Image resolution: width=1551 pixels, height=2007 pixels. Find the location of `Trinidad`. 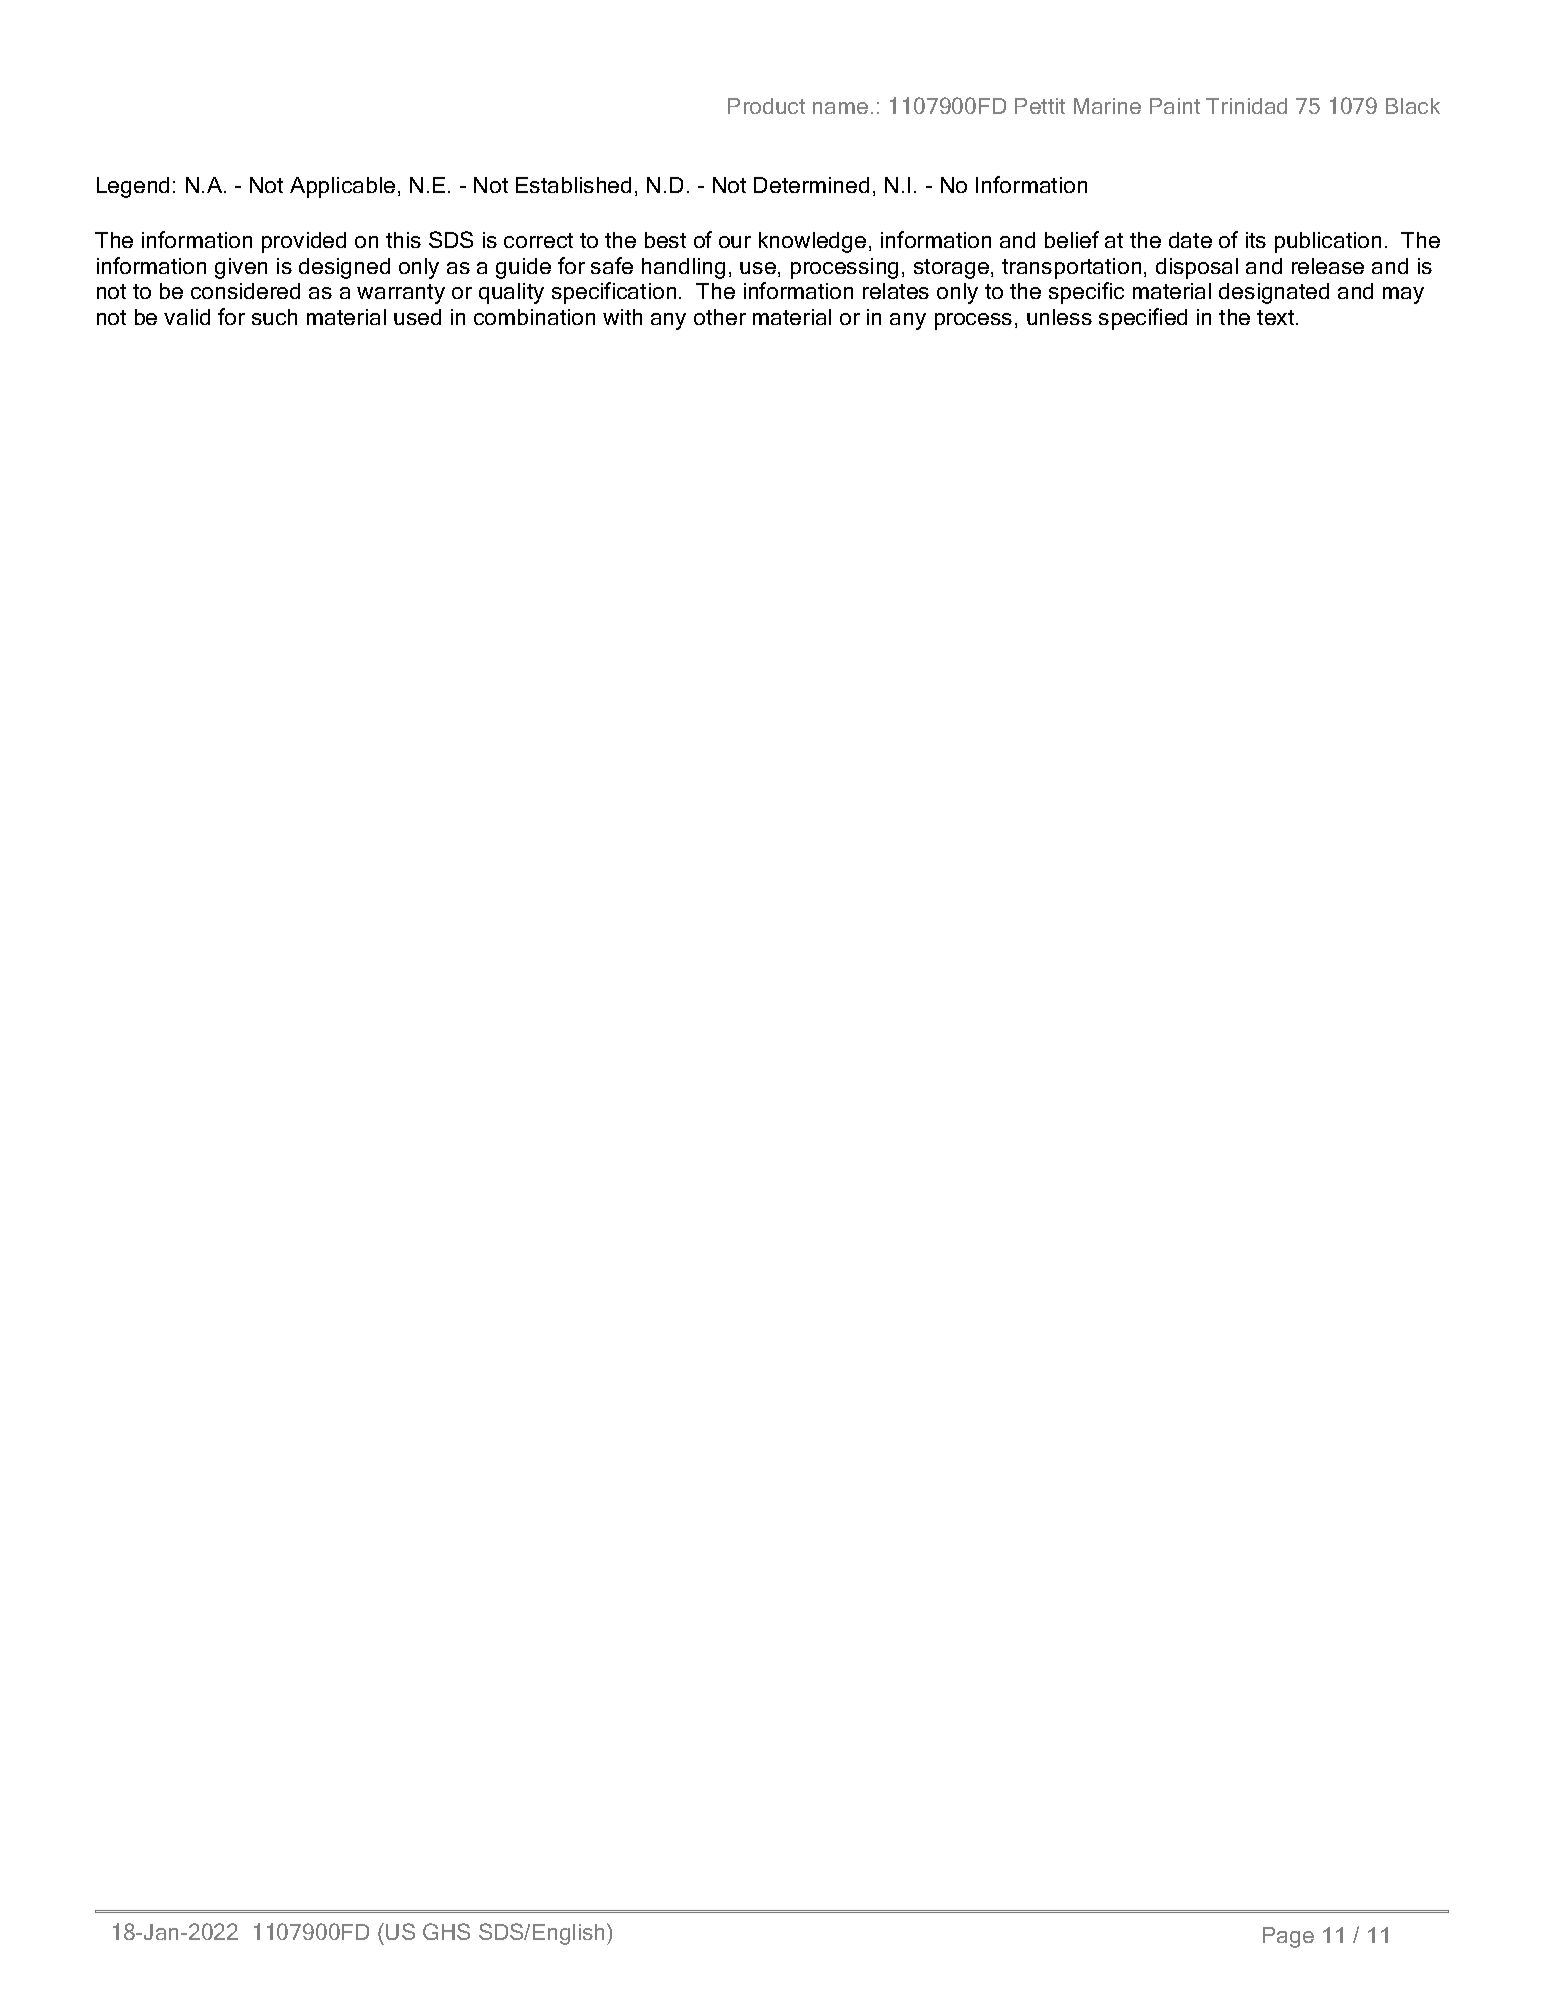

Trinidad is located at coordinates (1246, 106).
